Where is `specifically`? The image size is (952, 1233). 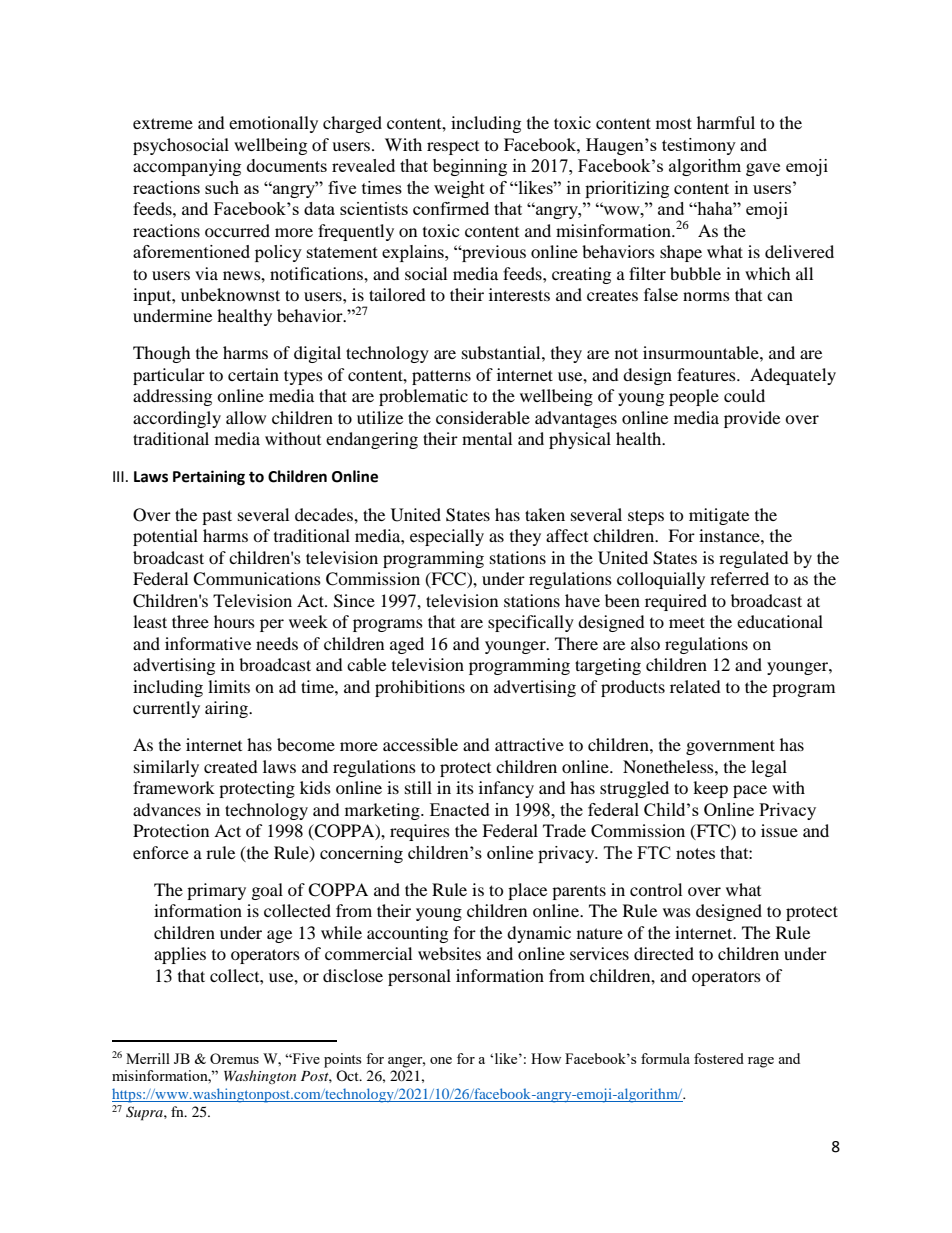
specifically is located at coordinates (531, 623).
